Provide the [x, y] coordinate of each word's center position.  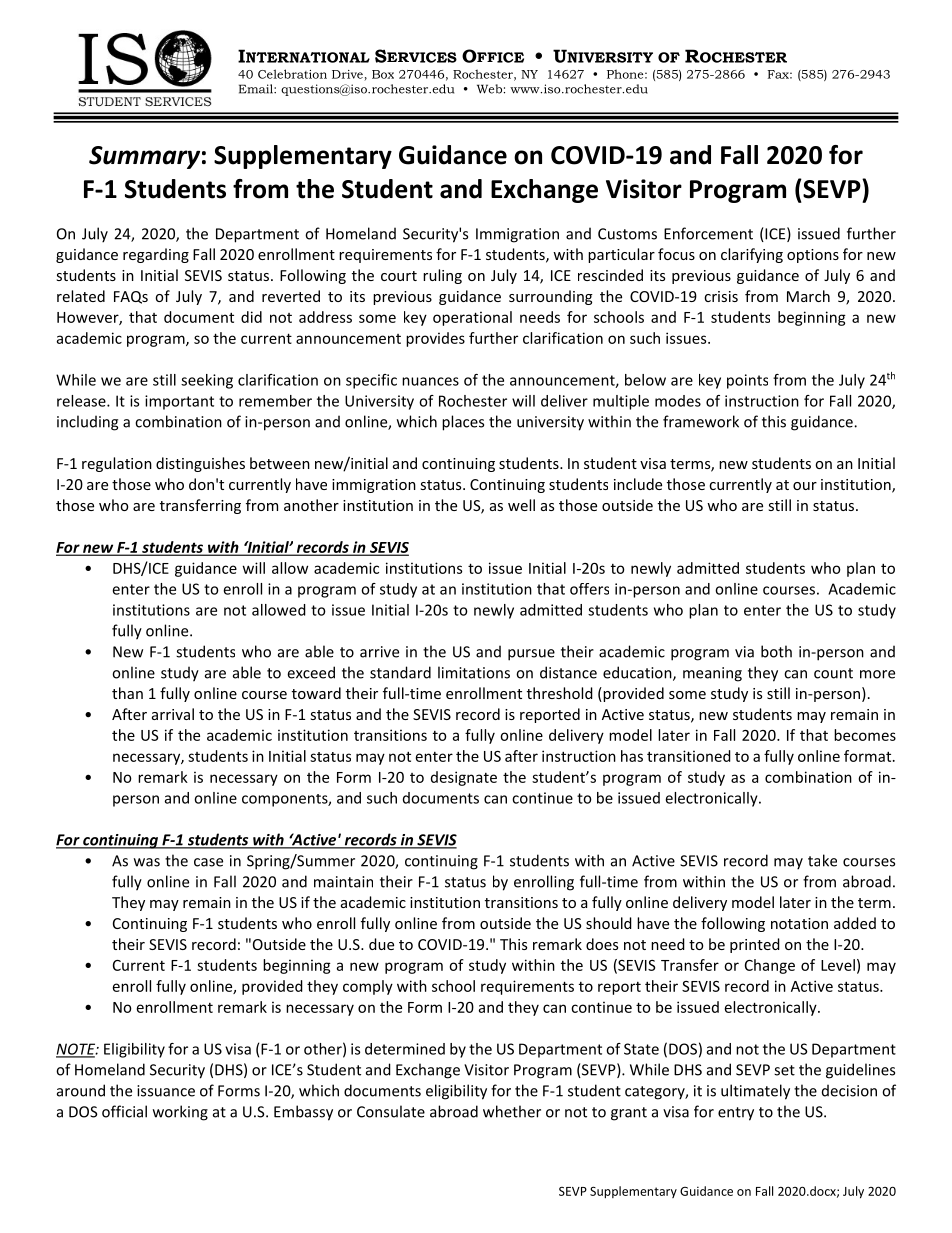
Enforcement [708, 233]
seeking [207, 381]
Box [383, 74]
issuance [166, 1091]
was [147, 862]
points [747, 381]
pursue [531, 655]
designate [464, 778]
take [822, 860]
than [127, 693]
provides [435, 339]
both [776, 651]
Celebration [292, 74]
